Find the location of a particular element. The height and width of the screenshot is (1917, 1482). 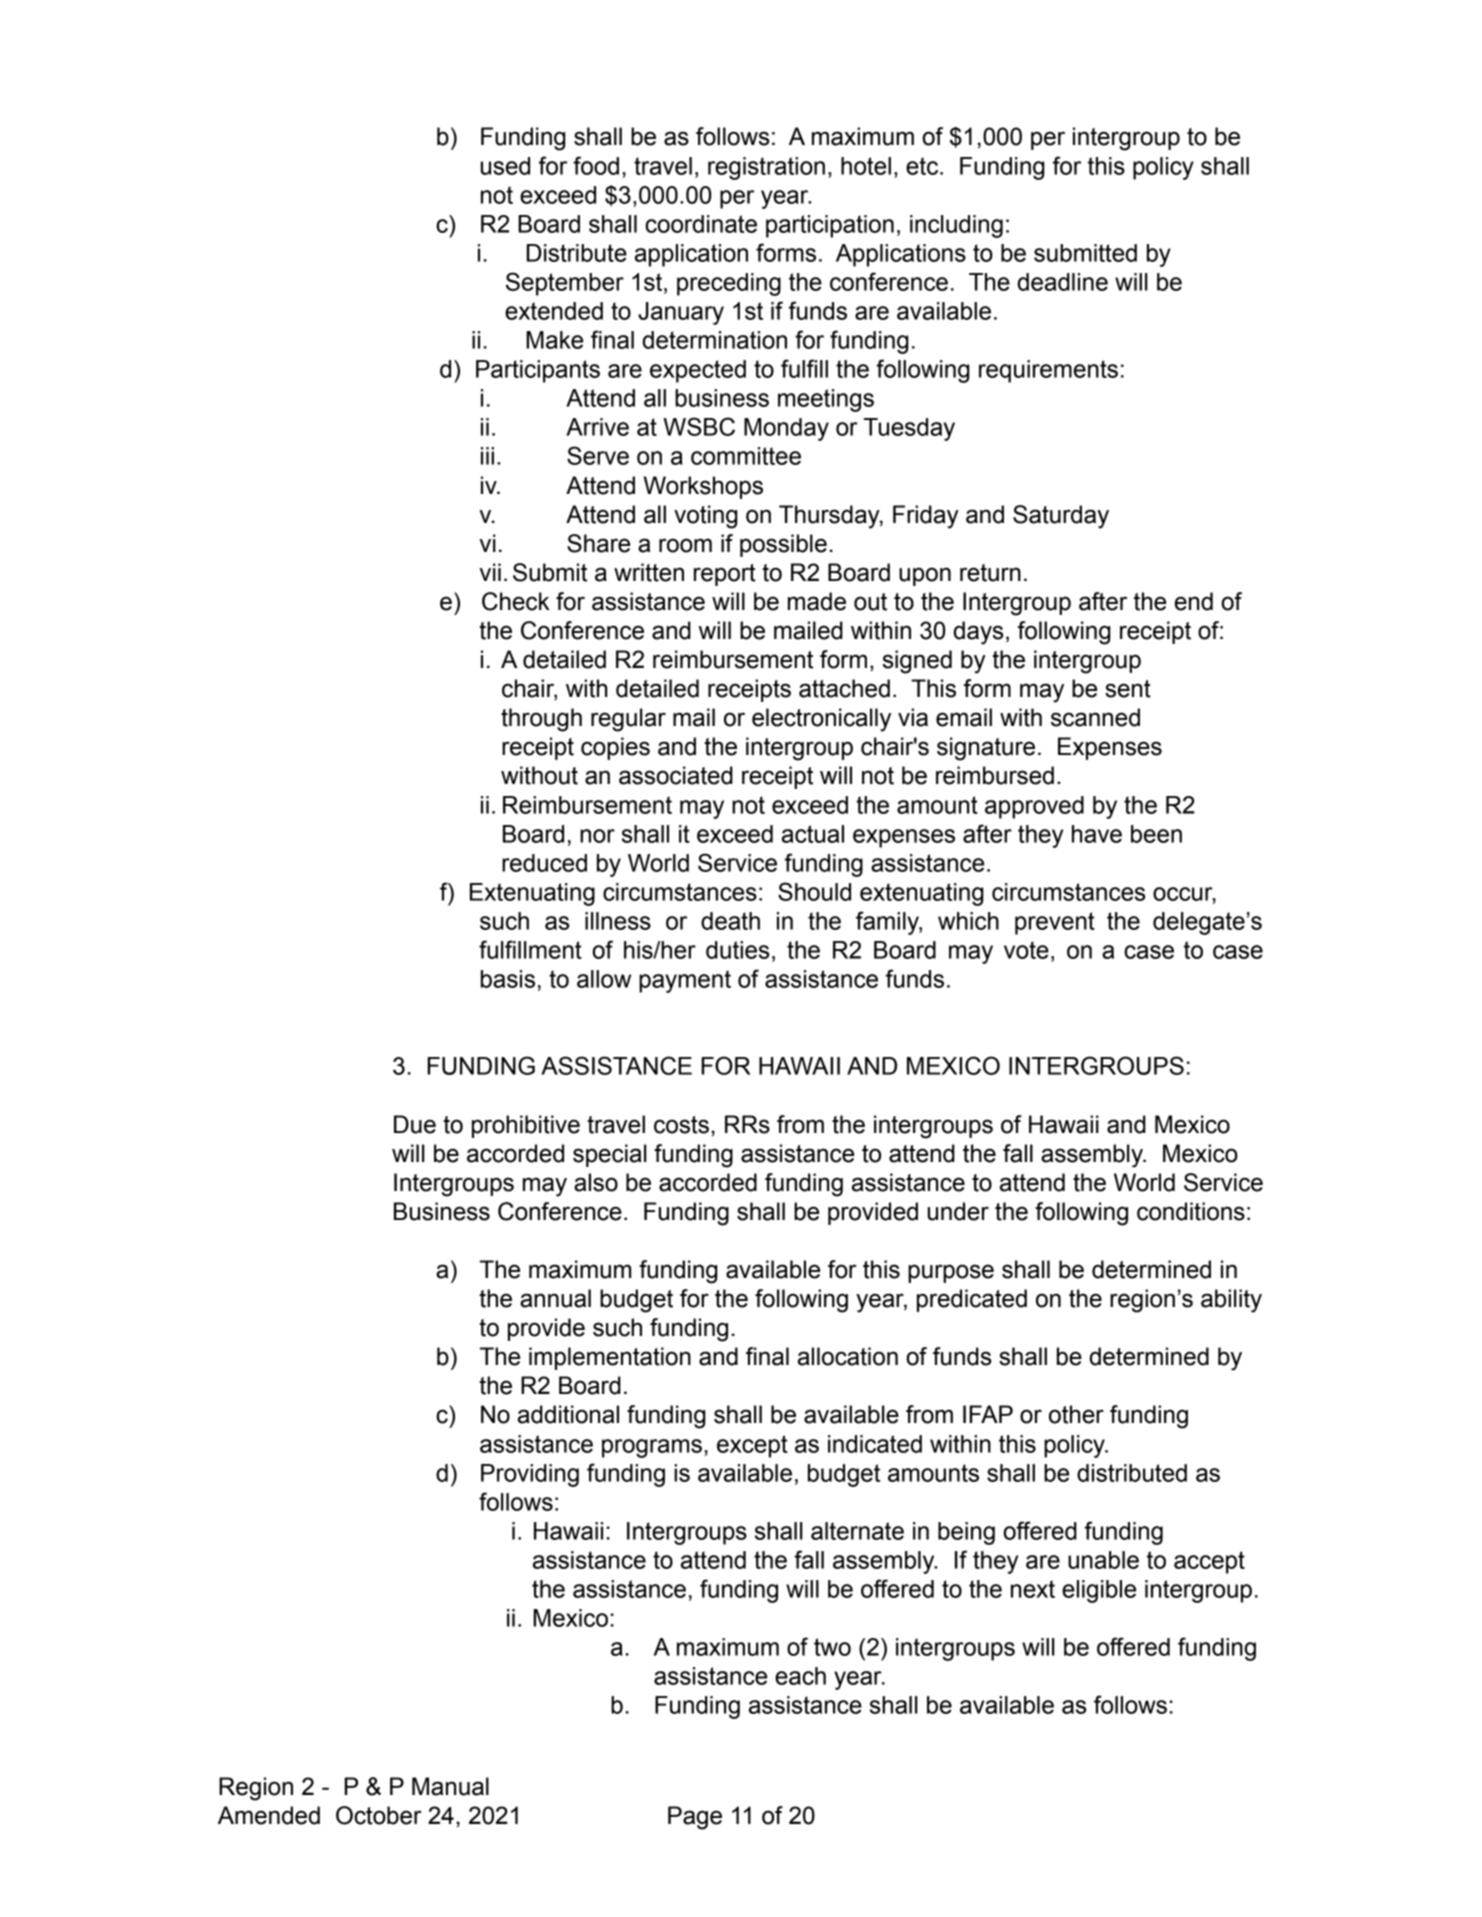

other is located at coordinates (1076, 1414).
